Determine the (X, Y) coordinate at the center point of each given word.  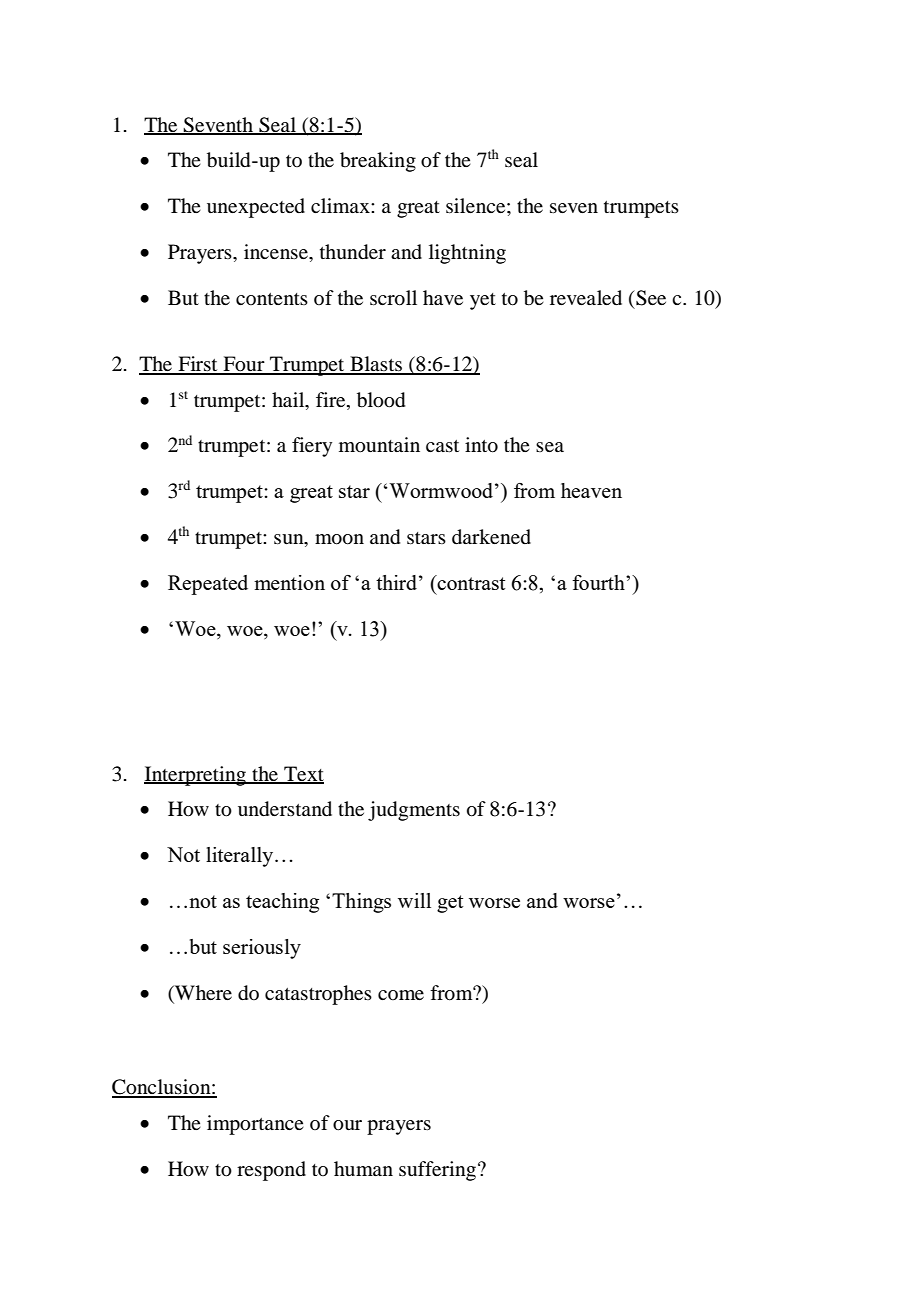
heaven (591, 490)
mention (289, 582)
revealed (586, 298)
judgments (414, 811)
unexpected (256, 208)
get (450, 904)
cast (442, 446)
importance (255, 1125)
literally (241, 857)
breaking (378, 162)
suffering (439, 1171)
